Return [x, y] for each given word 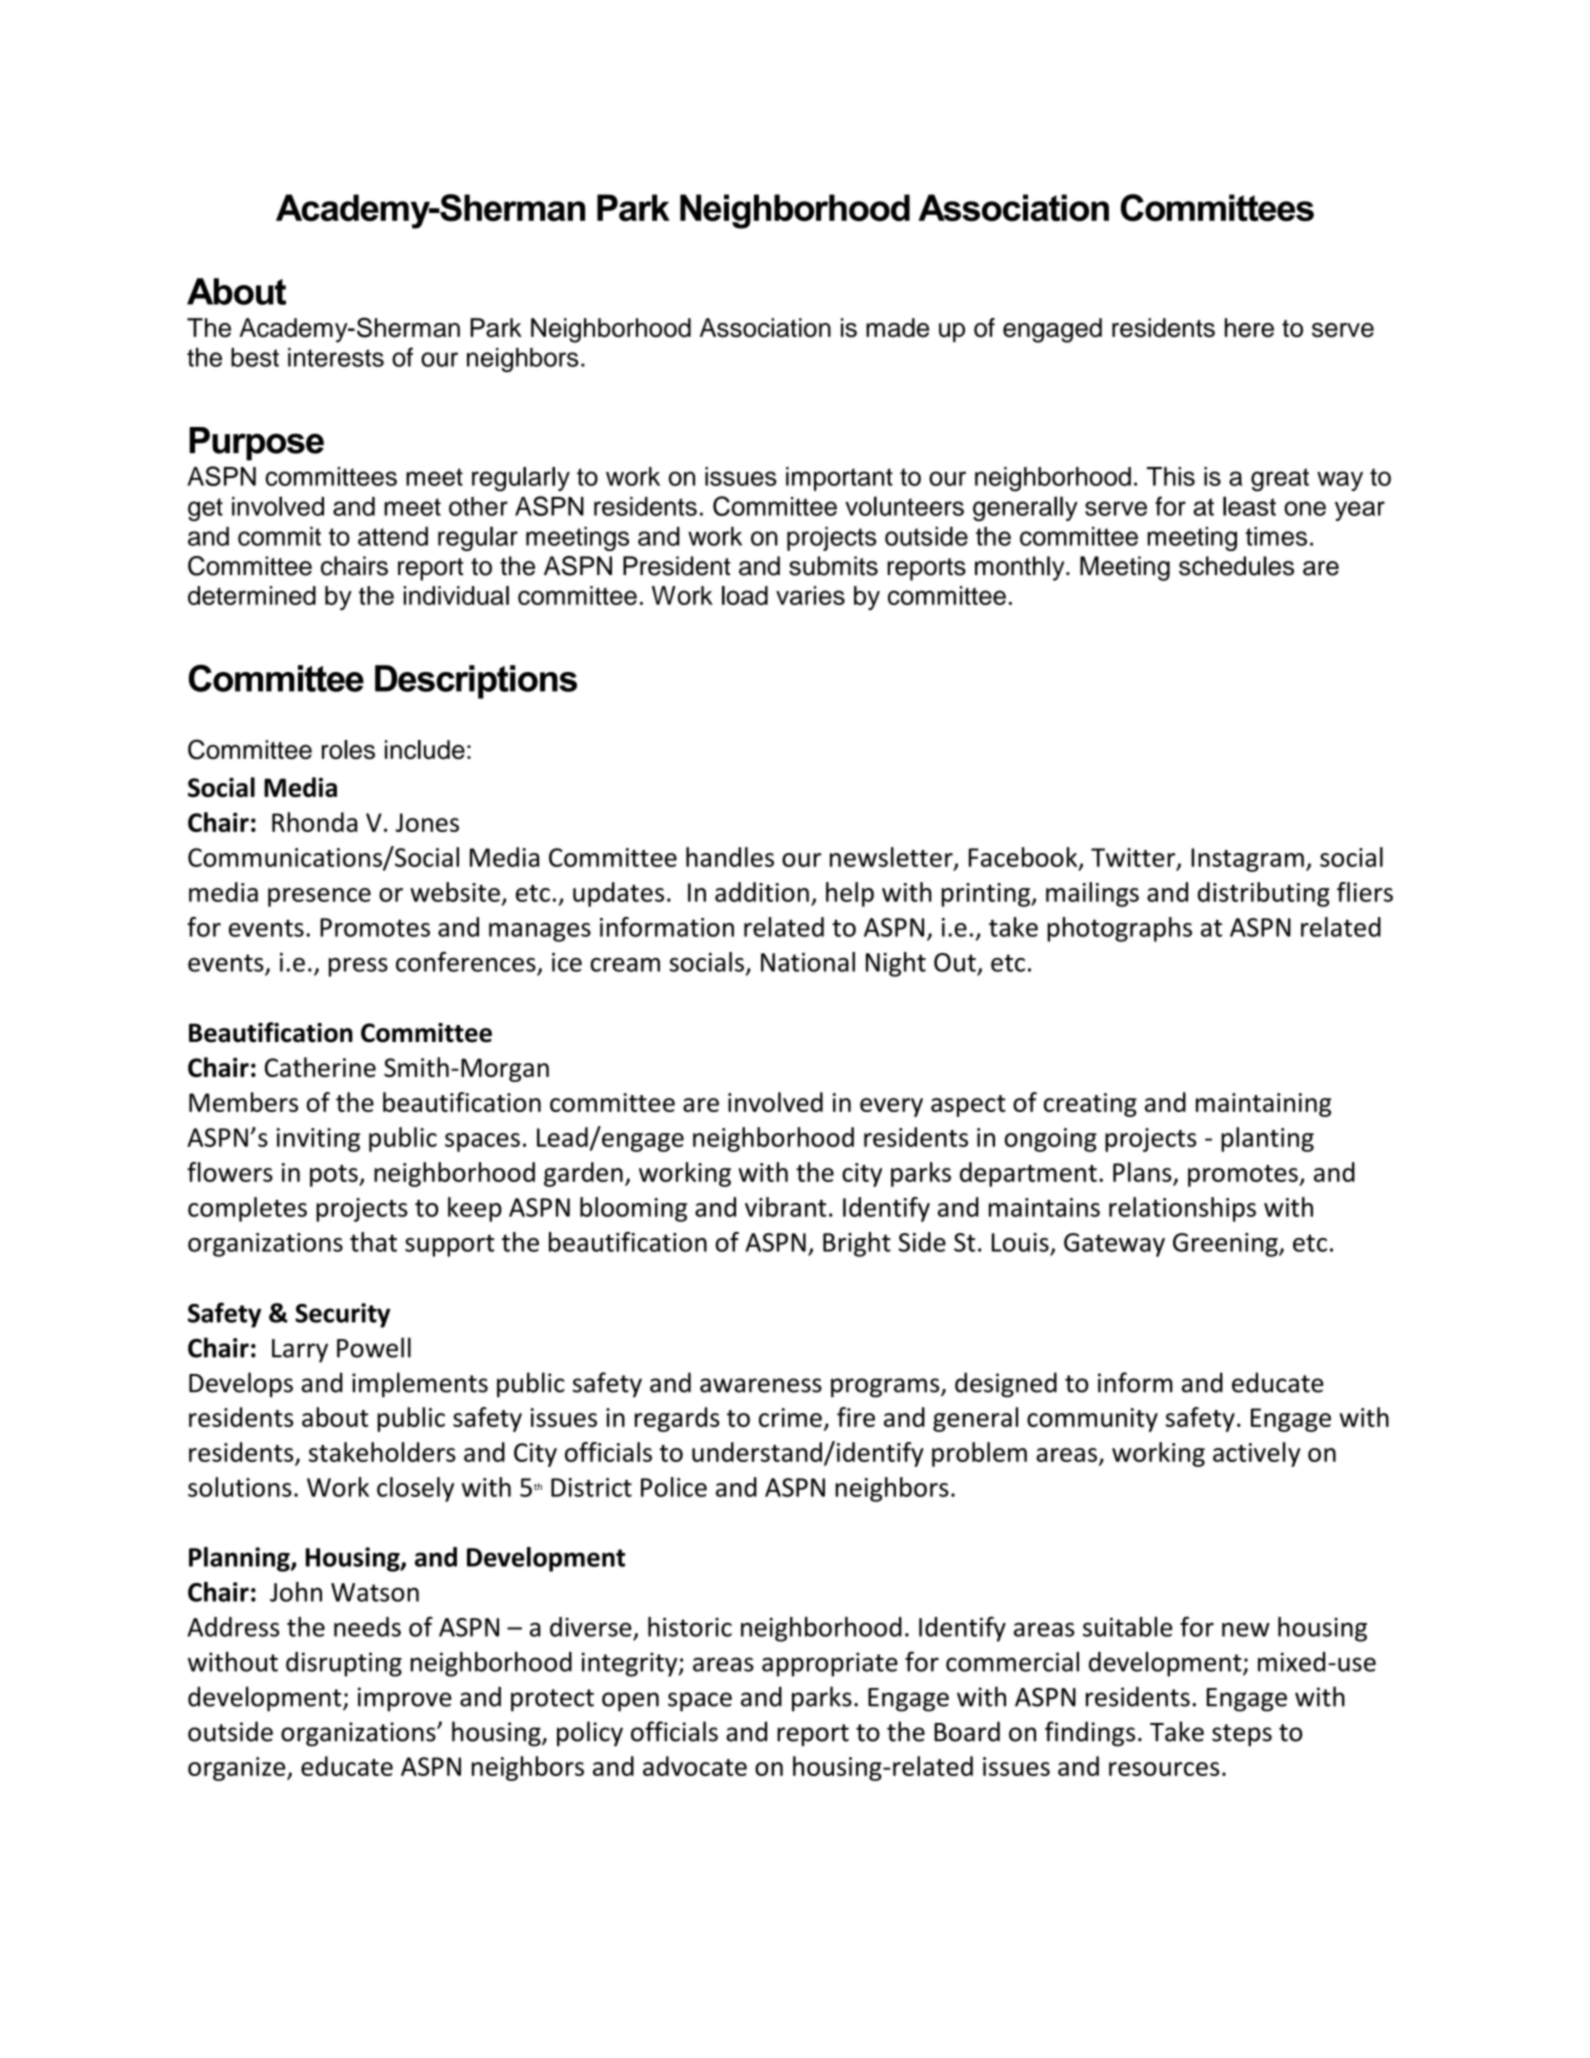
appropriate [830, 1664]
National [808, 962]
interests [336, 357]
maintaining [1263, 1105]
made [897, 328]
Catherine [320, 1067]
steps [1242, 1735]
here [1249, 327]
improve [405, 1699]
